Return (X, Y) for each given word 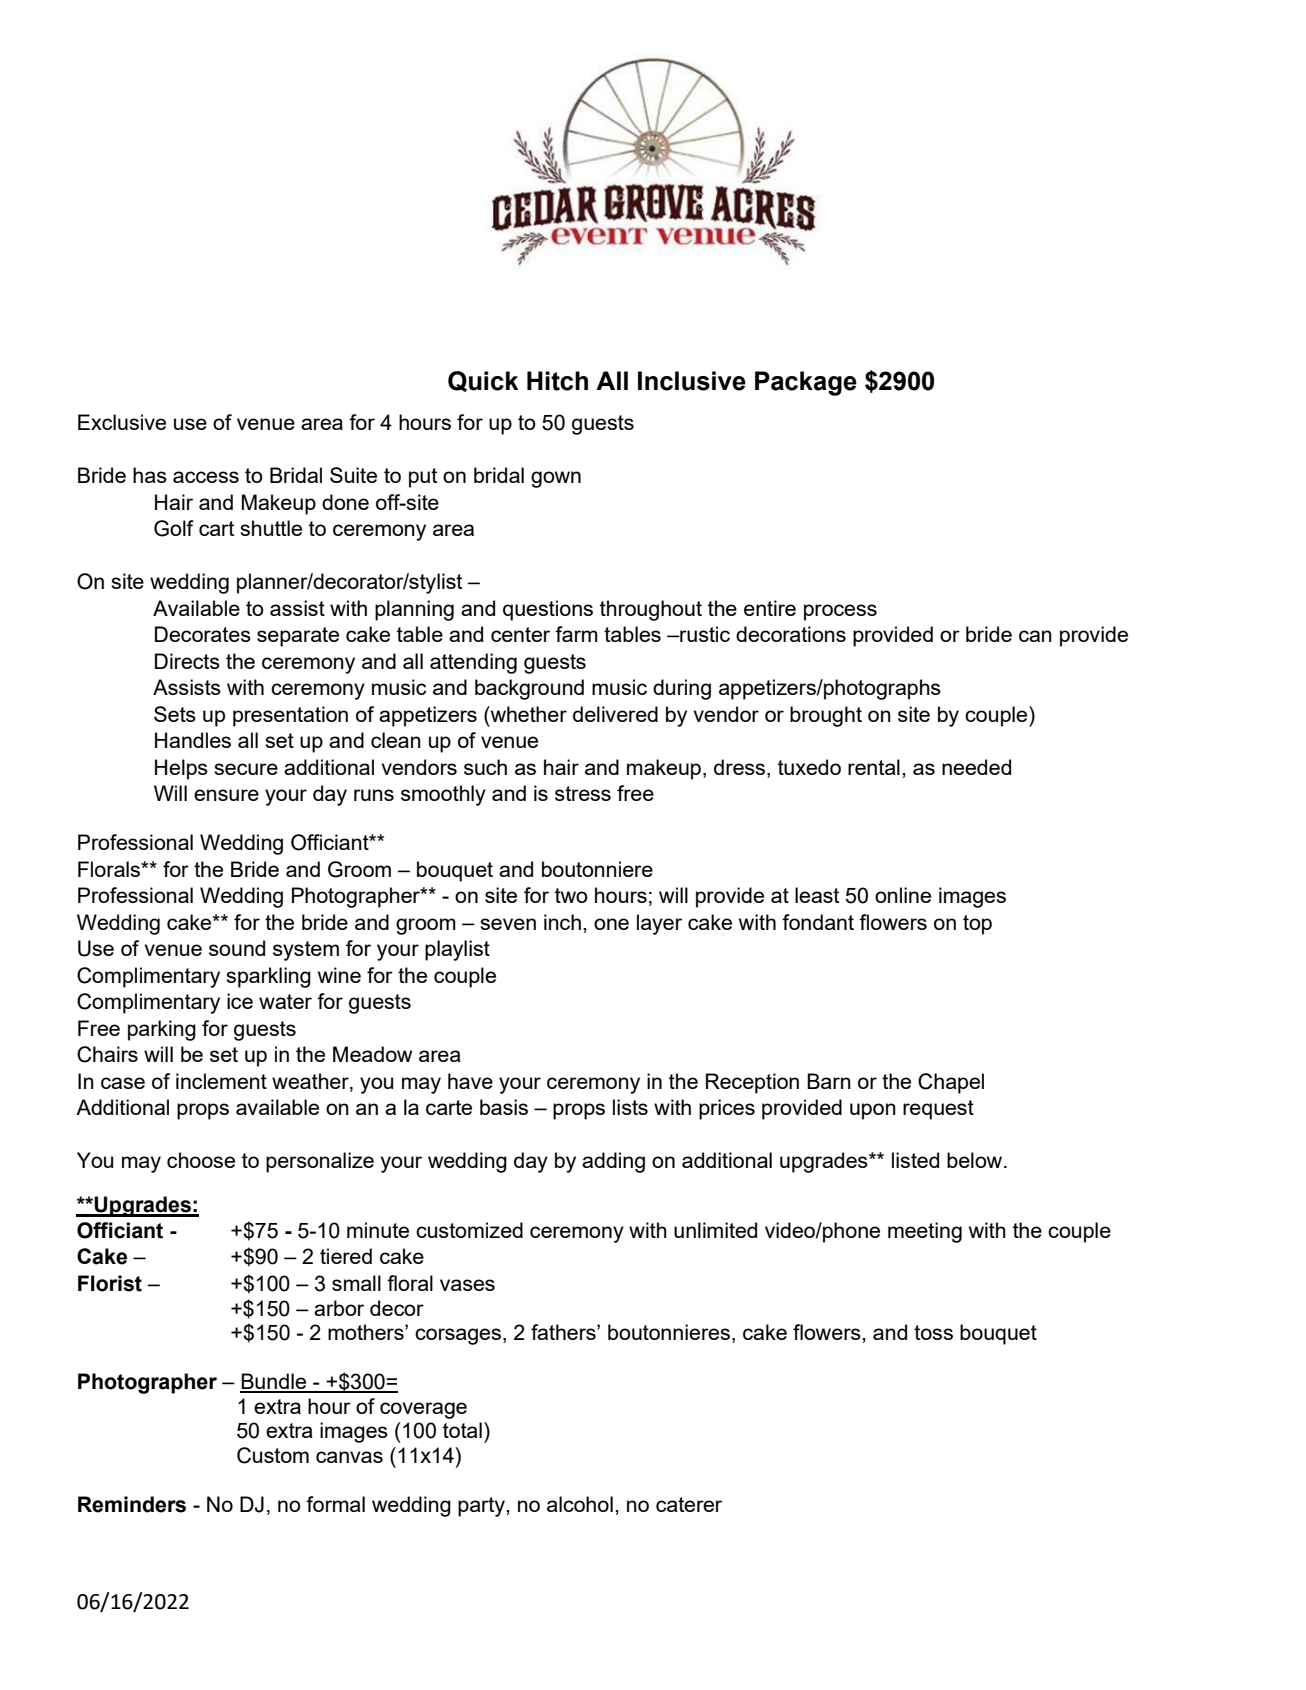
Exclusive (122, 422)
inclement (221, 1081)
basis (504, 1107)
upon (873, 1111)
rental (874, 767)
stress (583, 793)
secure (246, 769)
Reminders (132, 1504)
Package (806, 383)
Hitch (557, 381)
